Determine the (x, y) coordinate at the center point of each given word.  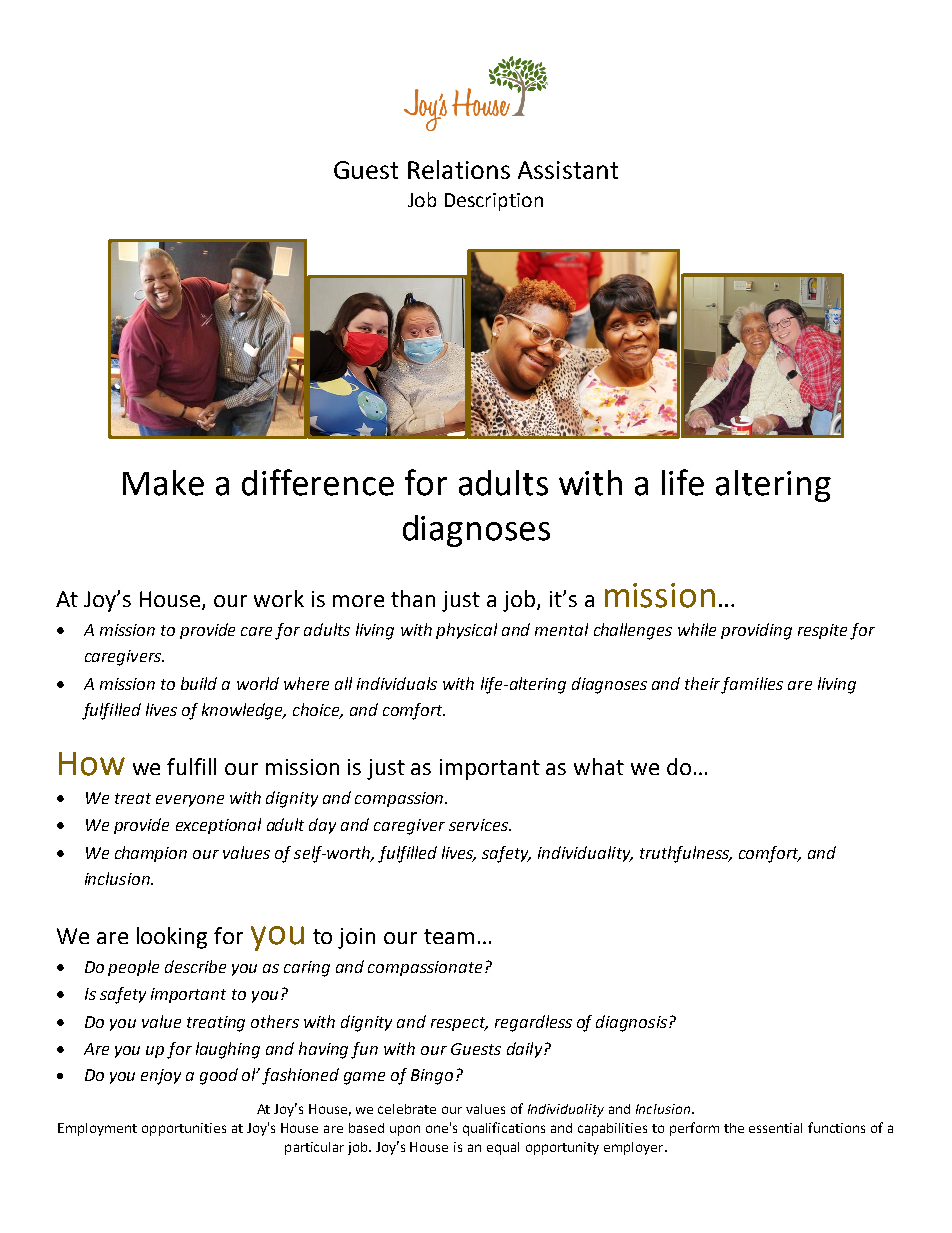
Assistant (568, 170)
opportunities (184, 1129)
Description (494, 202)
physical (466, 631)
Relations (459, 169)
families (752, 685)
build (199, 683)
